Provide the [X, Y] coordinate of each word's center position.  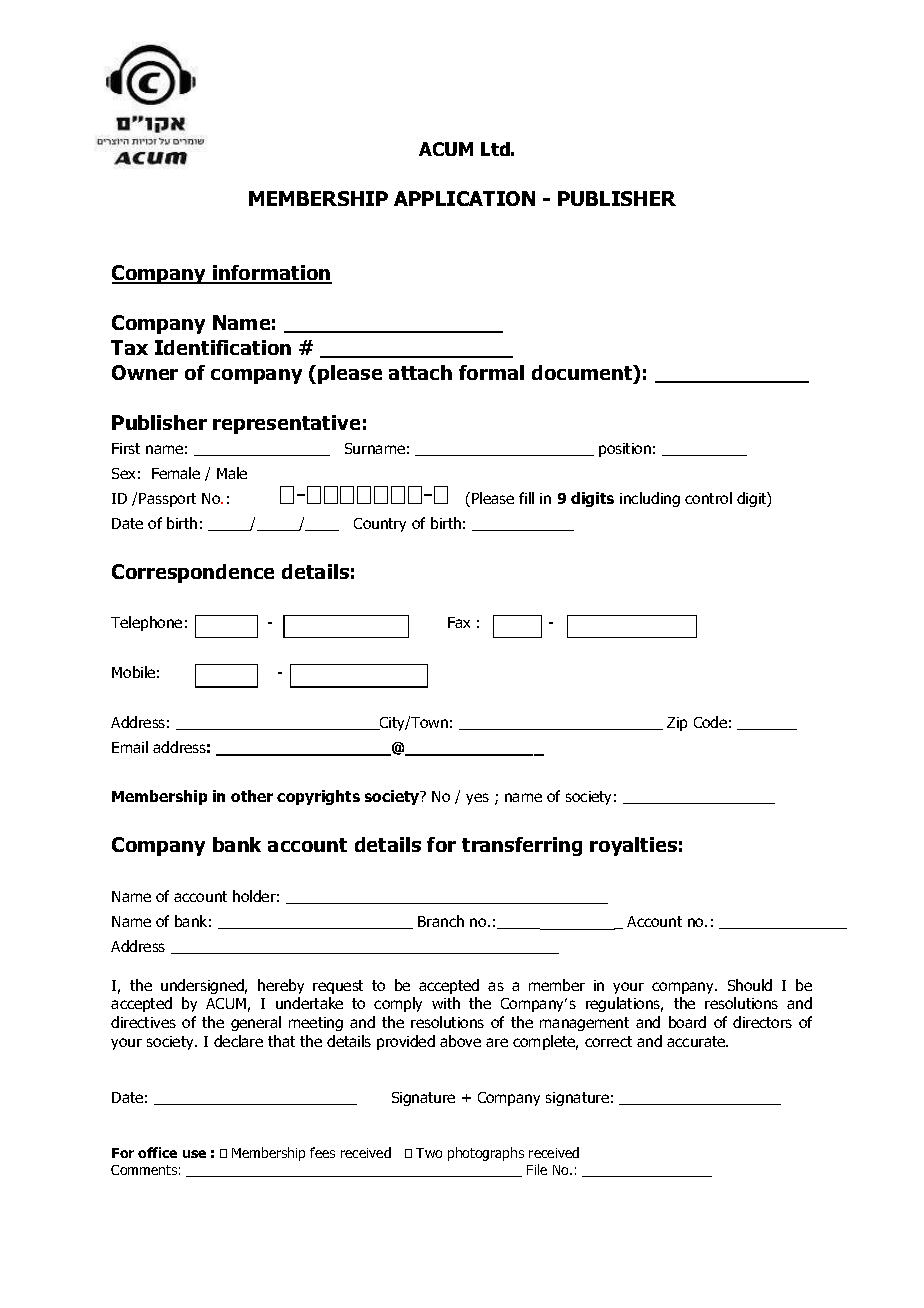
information [271, 274]
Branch [441, 921]
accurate [697, 1041]
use [194, 1154]
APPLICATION [464, 198]
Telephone [146, 623]
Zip [677, 724]
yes [477, 799]
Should [750, 985]
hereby [281, 986]
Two [429, 1153]
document [583, 374]
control [708, 498]
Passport [167, 500]
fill [526, 498]
